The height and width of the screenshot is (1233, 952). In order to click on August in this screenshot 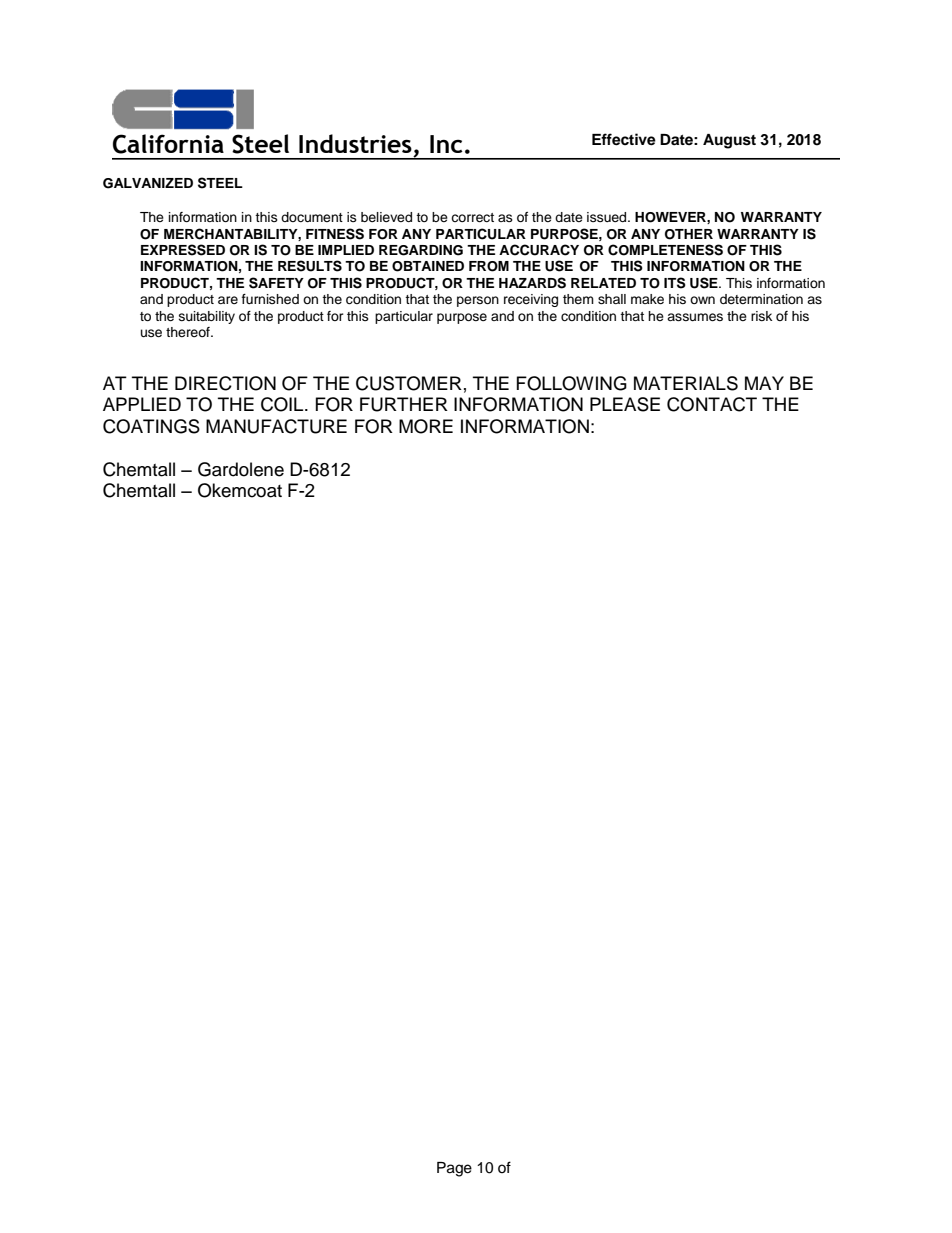, I will do `click(729, 141)`.
